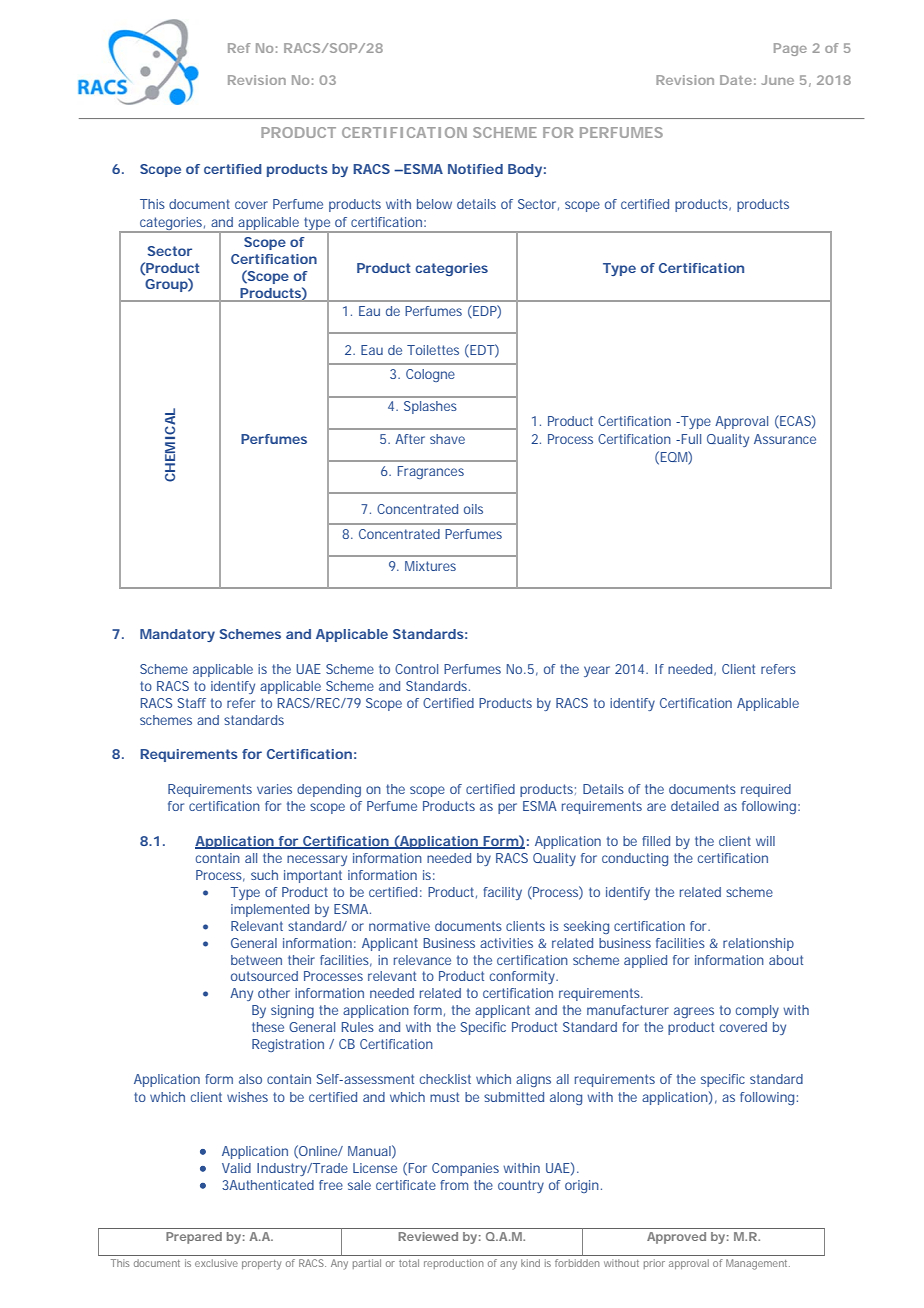 The width and height of the image is (924, 1308). Describe the element at coordinates (475, 169) in the image. I see `Notified` at that location.
